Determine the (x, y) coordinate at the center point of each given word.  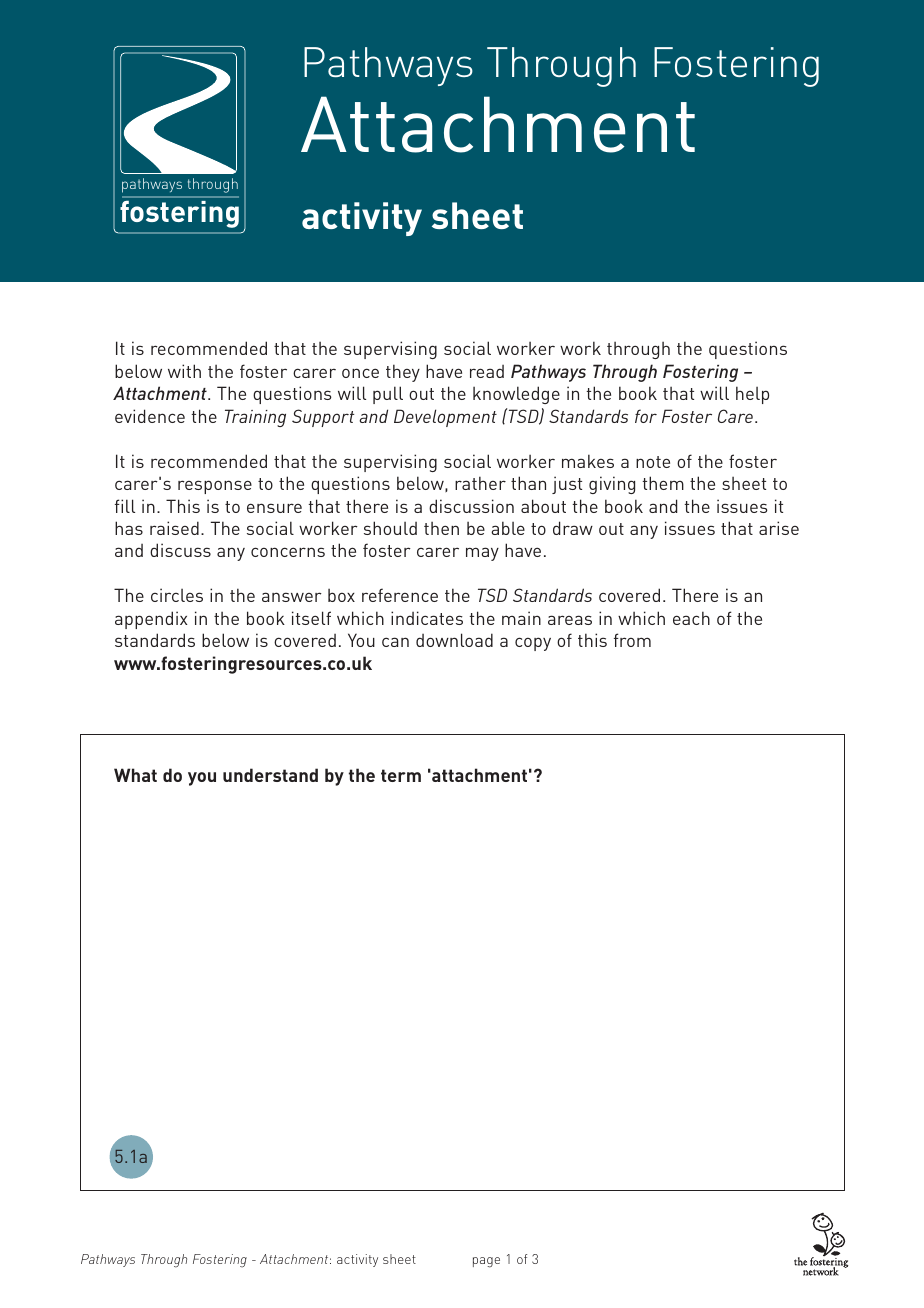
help (752, 395)
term (401, 775)
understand (270, 775)
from (632, 640)
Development (445, 418)
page (486, 1262)
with (184, 371)
